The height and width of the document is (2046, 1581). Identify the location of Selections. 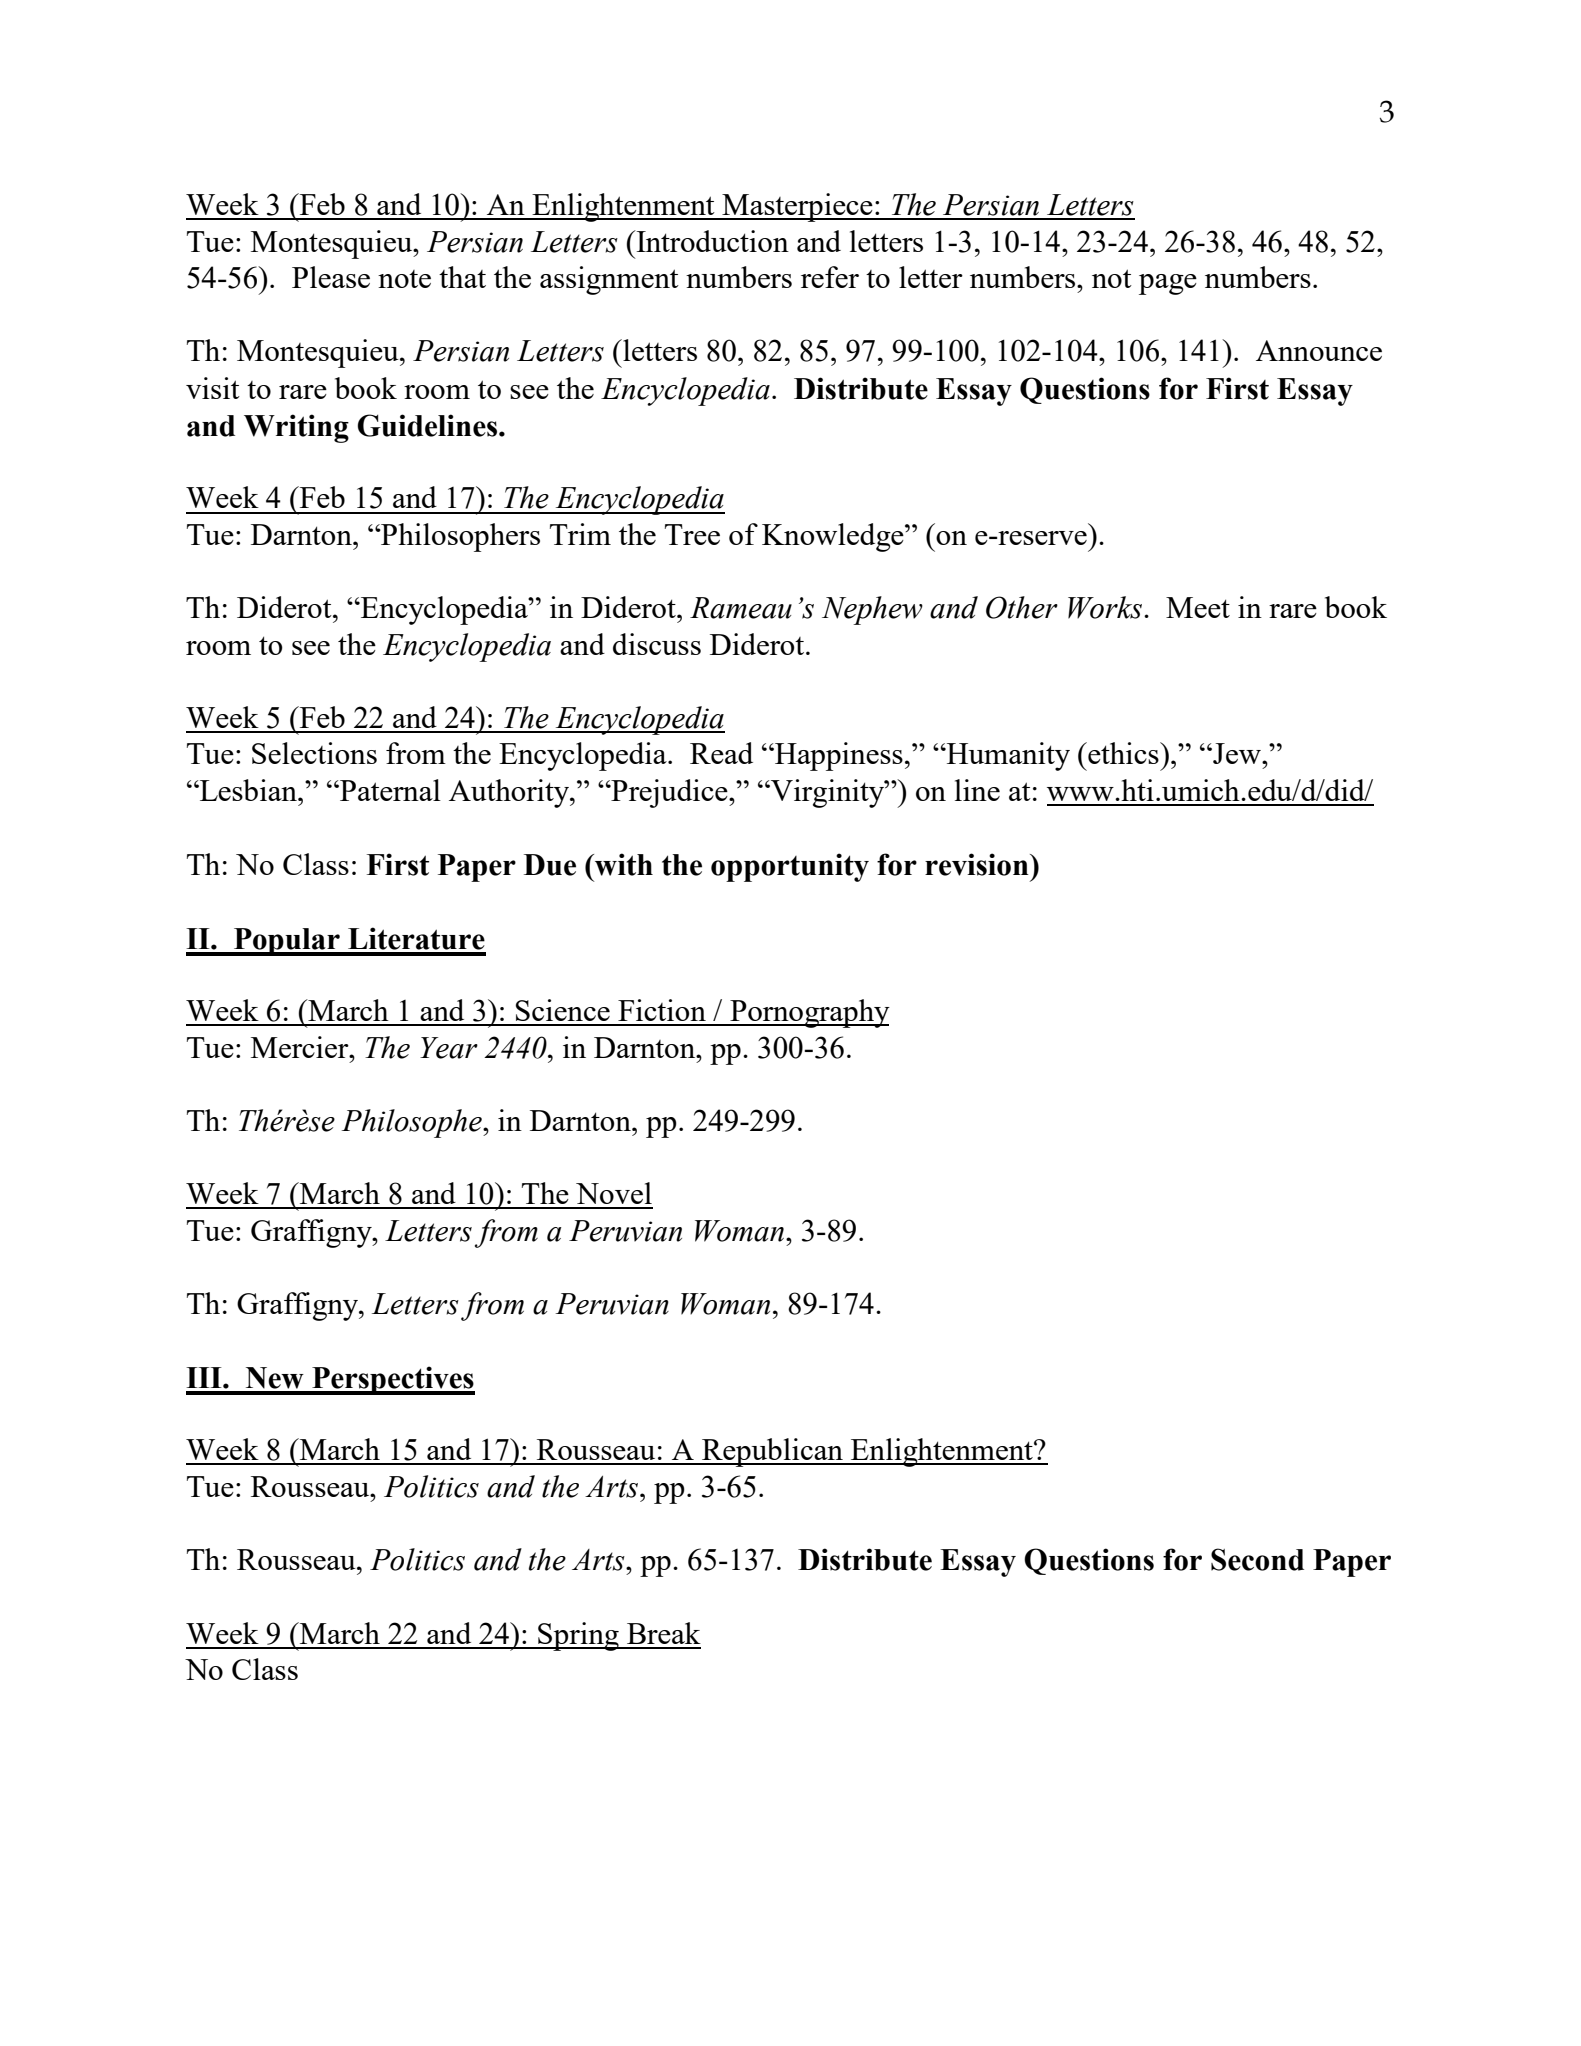
(314, 753).
